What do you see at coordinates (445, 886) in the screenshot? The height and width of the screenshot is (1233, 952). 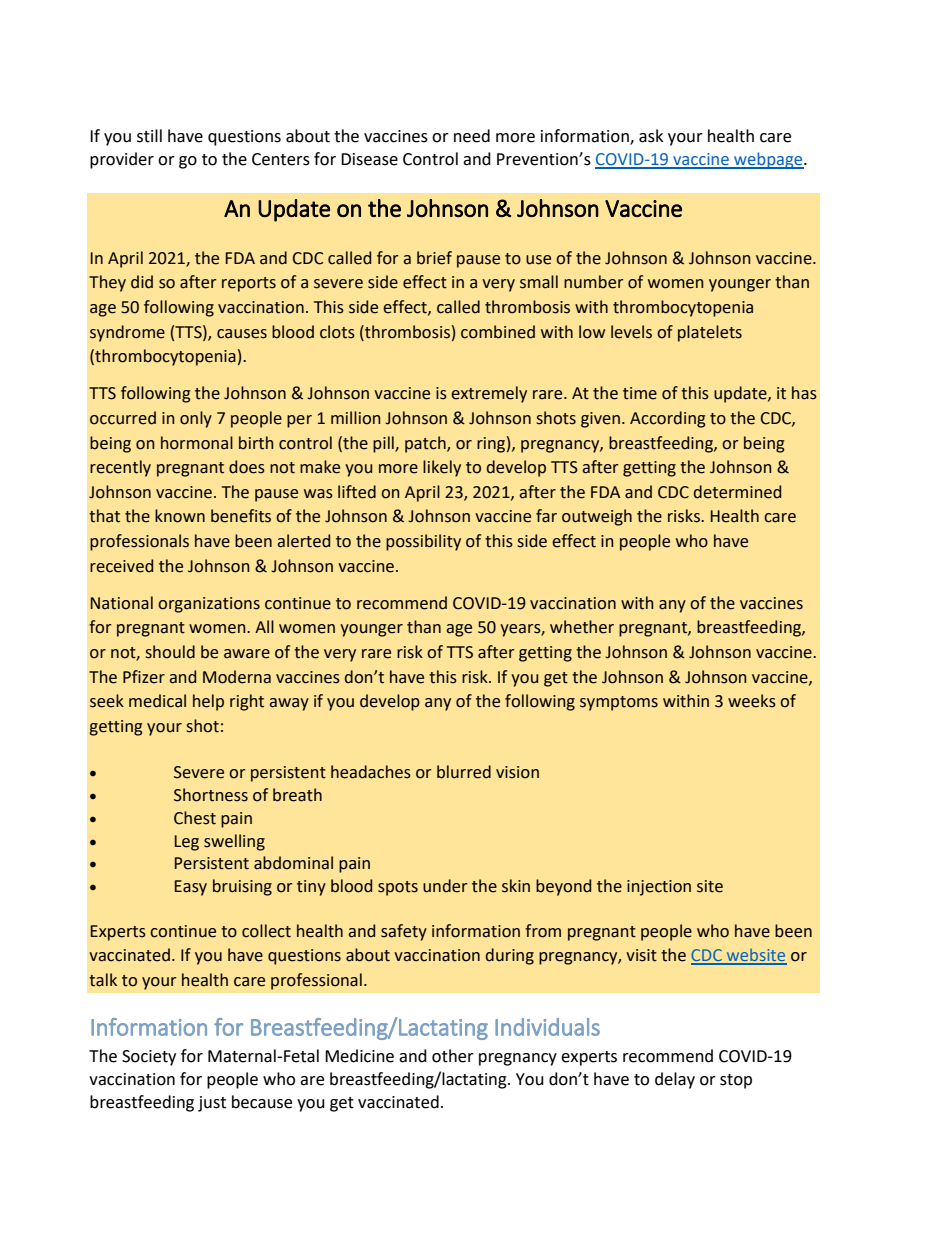 I see `under` at bounding box center [445, 886].
